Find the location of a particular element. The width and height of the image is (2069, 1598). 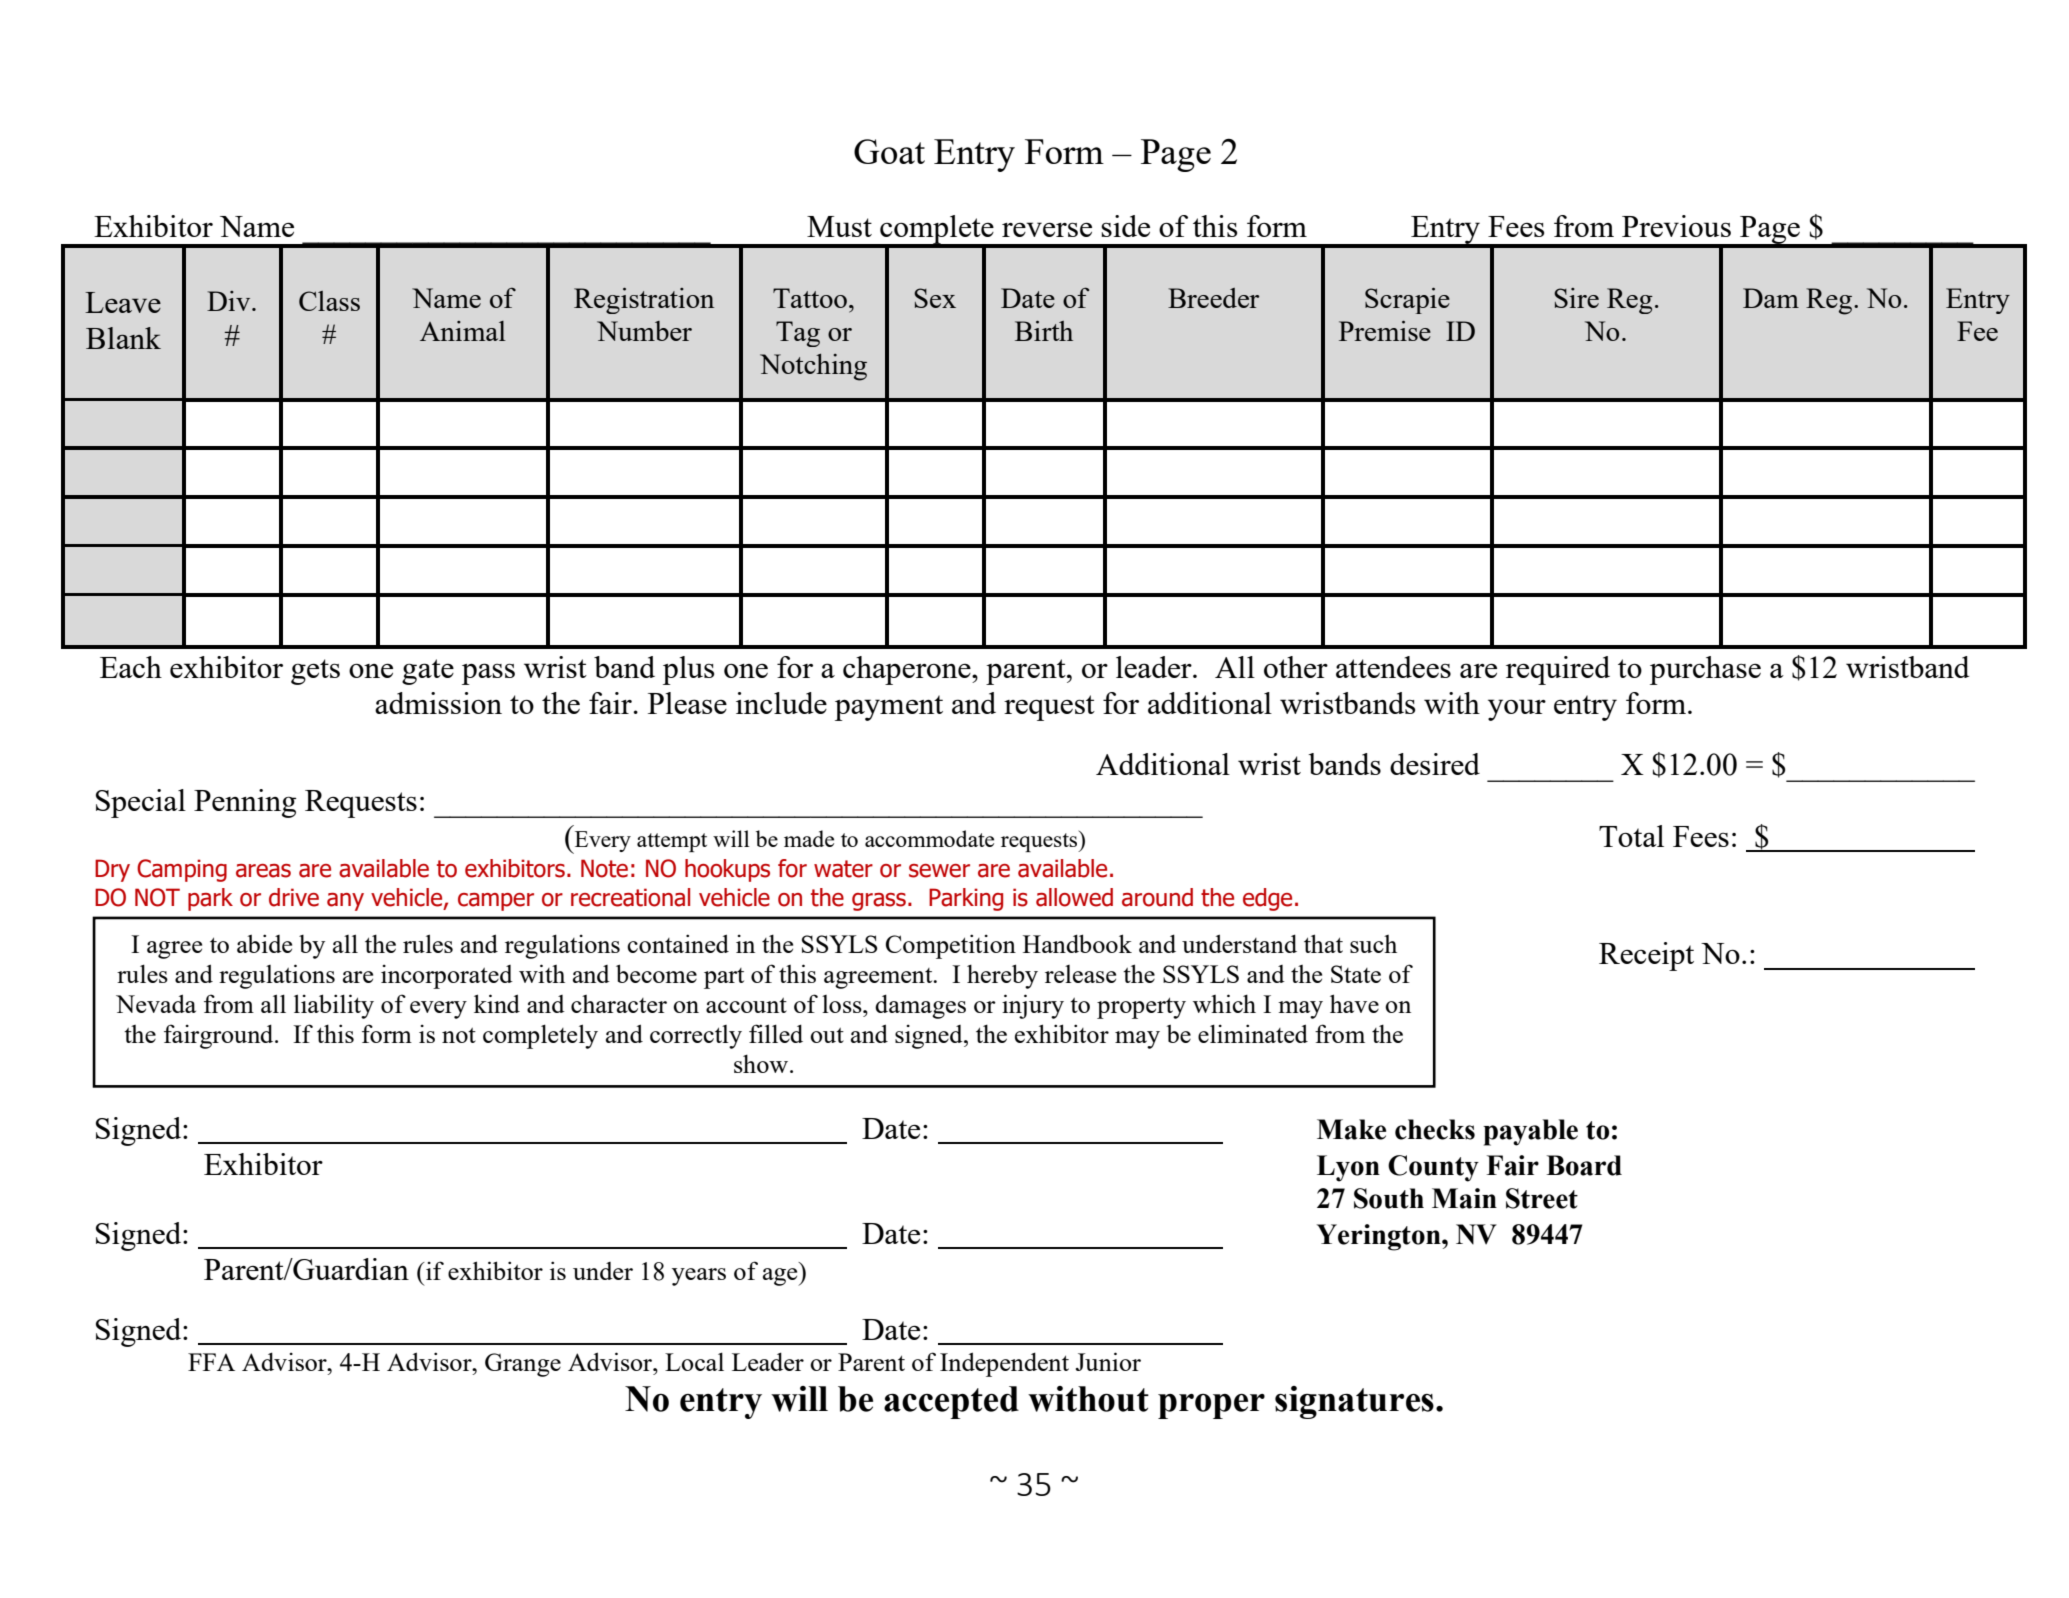

signatures is located at coordinates (1354, 1402).
